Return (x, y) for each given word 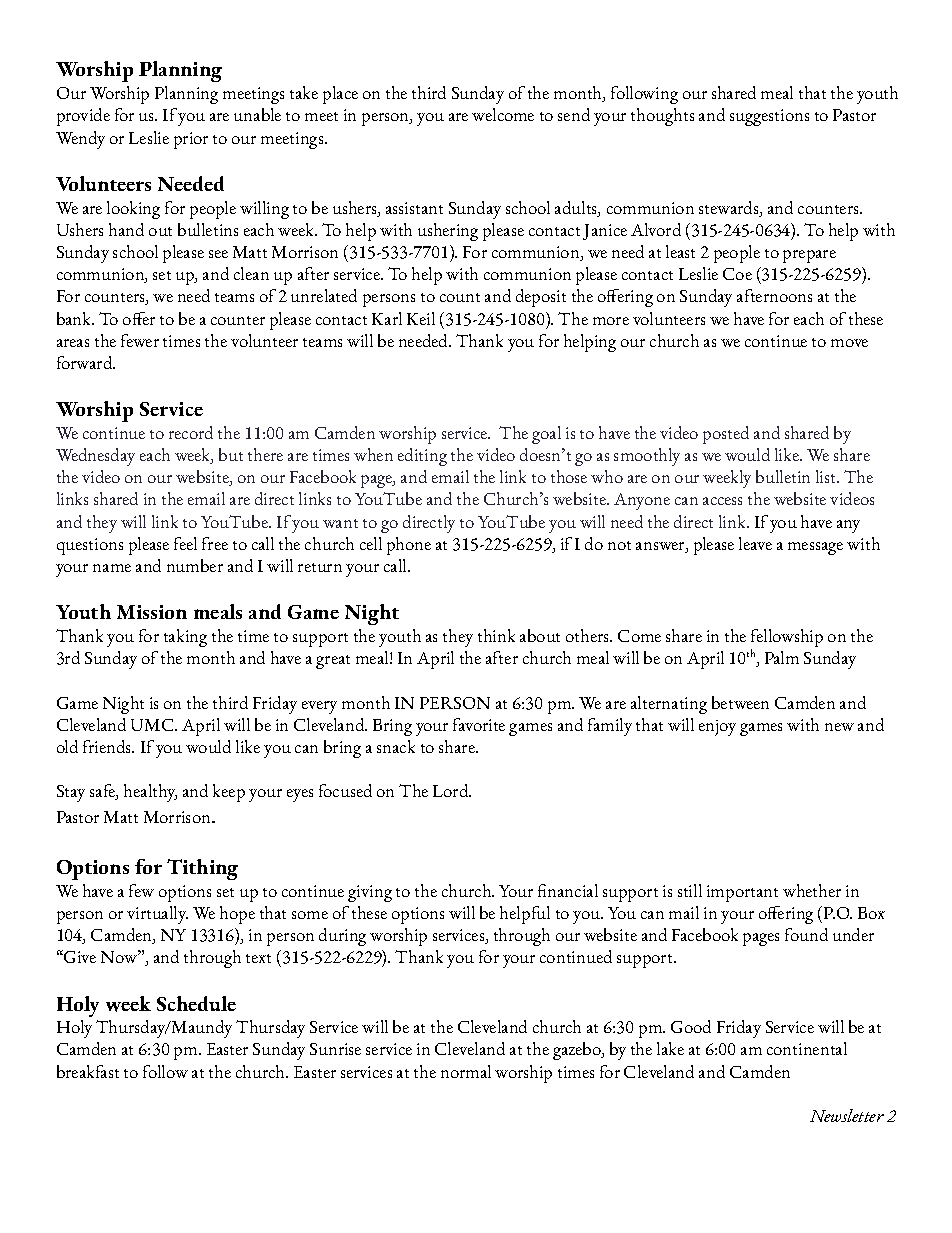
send (574, 114)
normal (466, 1071)
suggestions (769, 117)
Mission (152, 612)
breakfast (88, 1071)
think (496, 635)
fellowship (787, 639)
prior (191, 140)
